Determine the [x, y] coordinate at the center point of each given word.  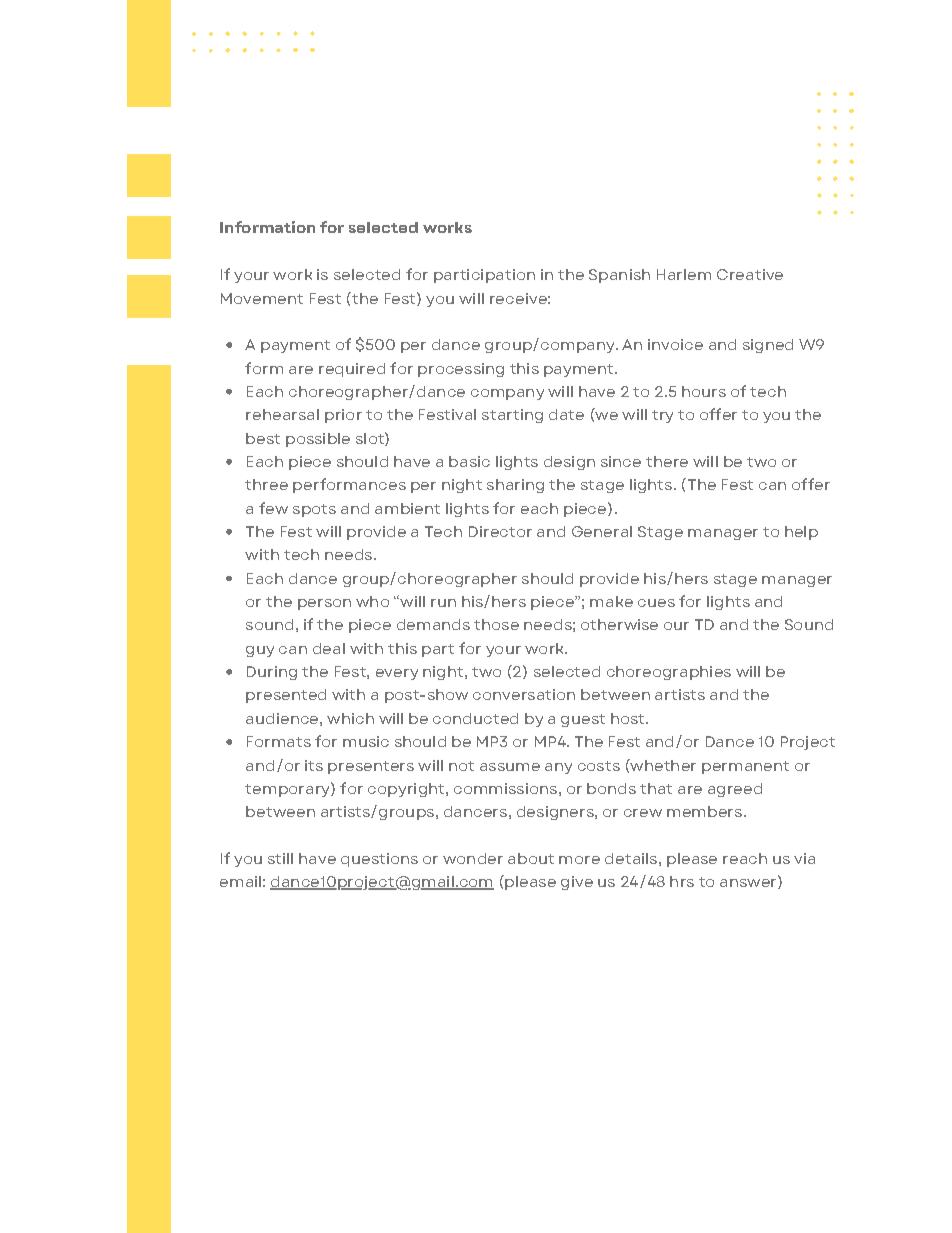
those [496, 624]
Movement [262, 298]
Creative [750, 274]
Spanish [619, 276]
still [280, 858]
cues [656, 603]
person [324, 604]
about [531, 858]
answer [749, 884]
